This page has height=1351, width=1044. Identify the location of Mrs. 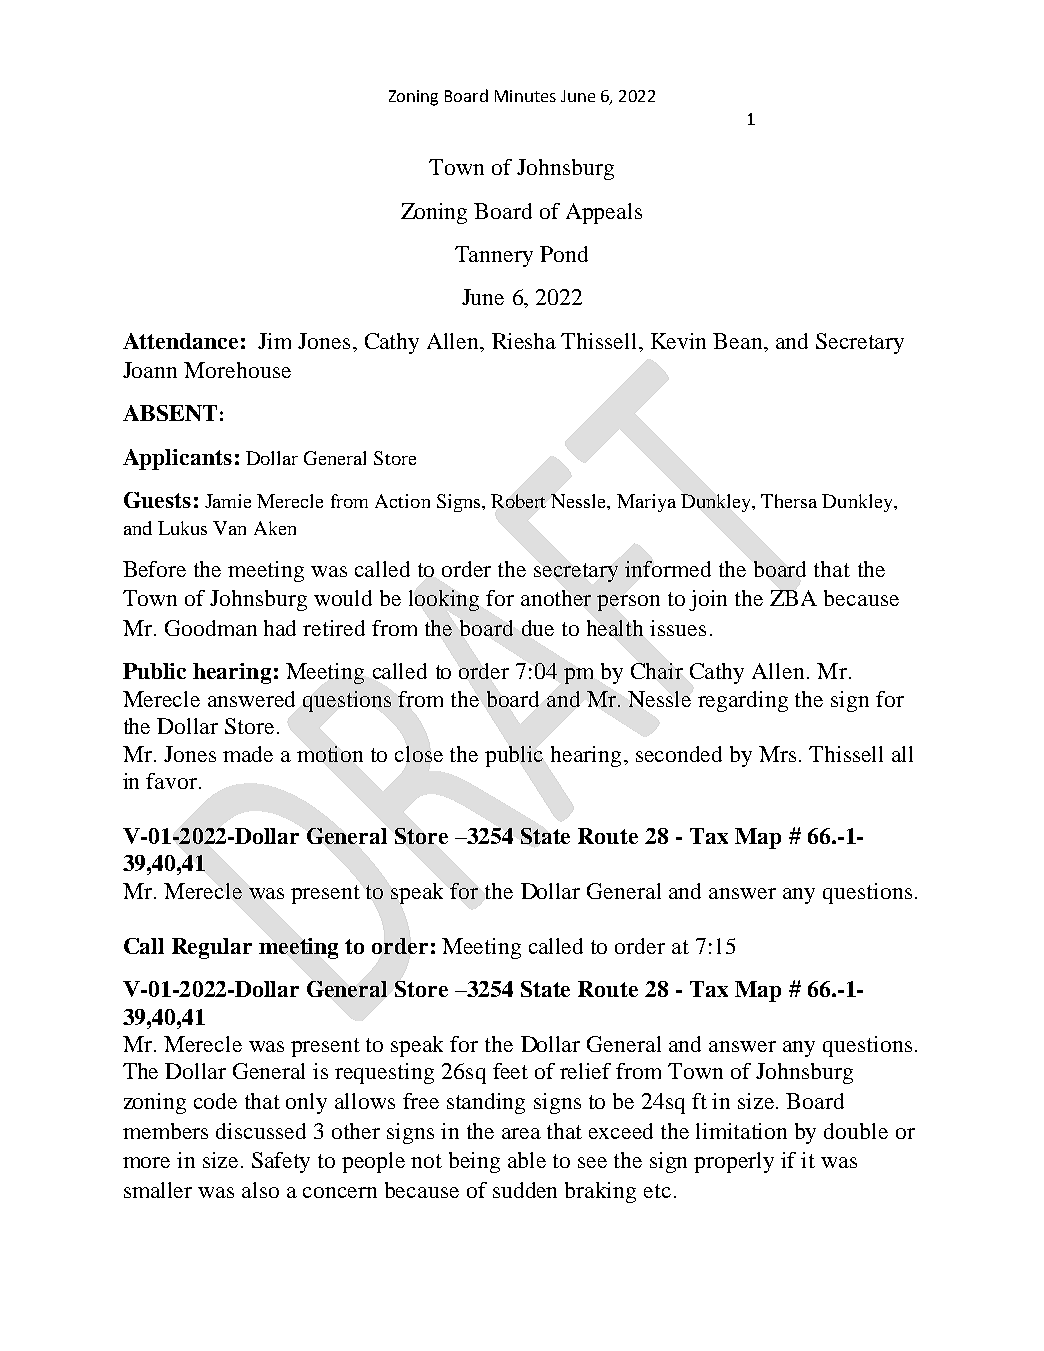
(779, 754).
